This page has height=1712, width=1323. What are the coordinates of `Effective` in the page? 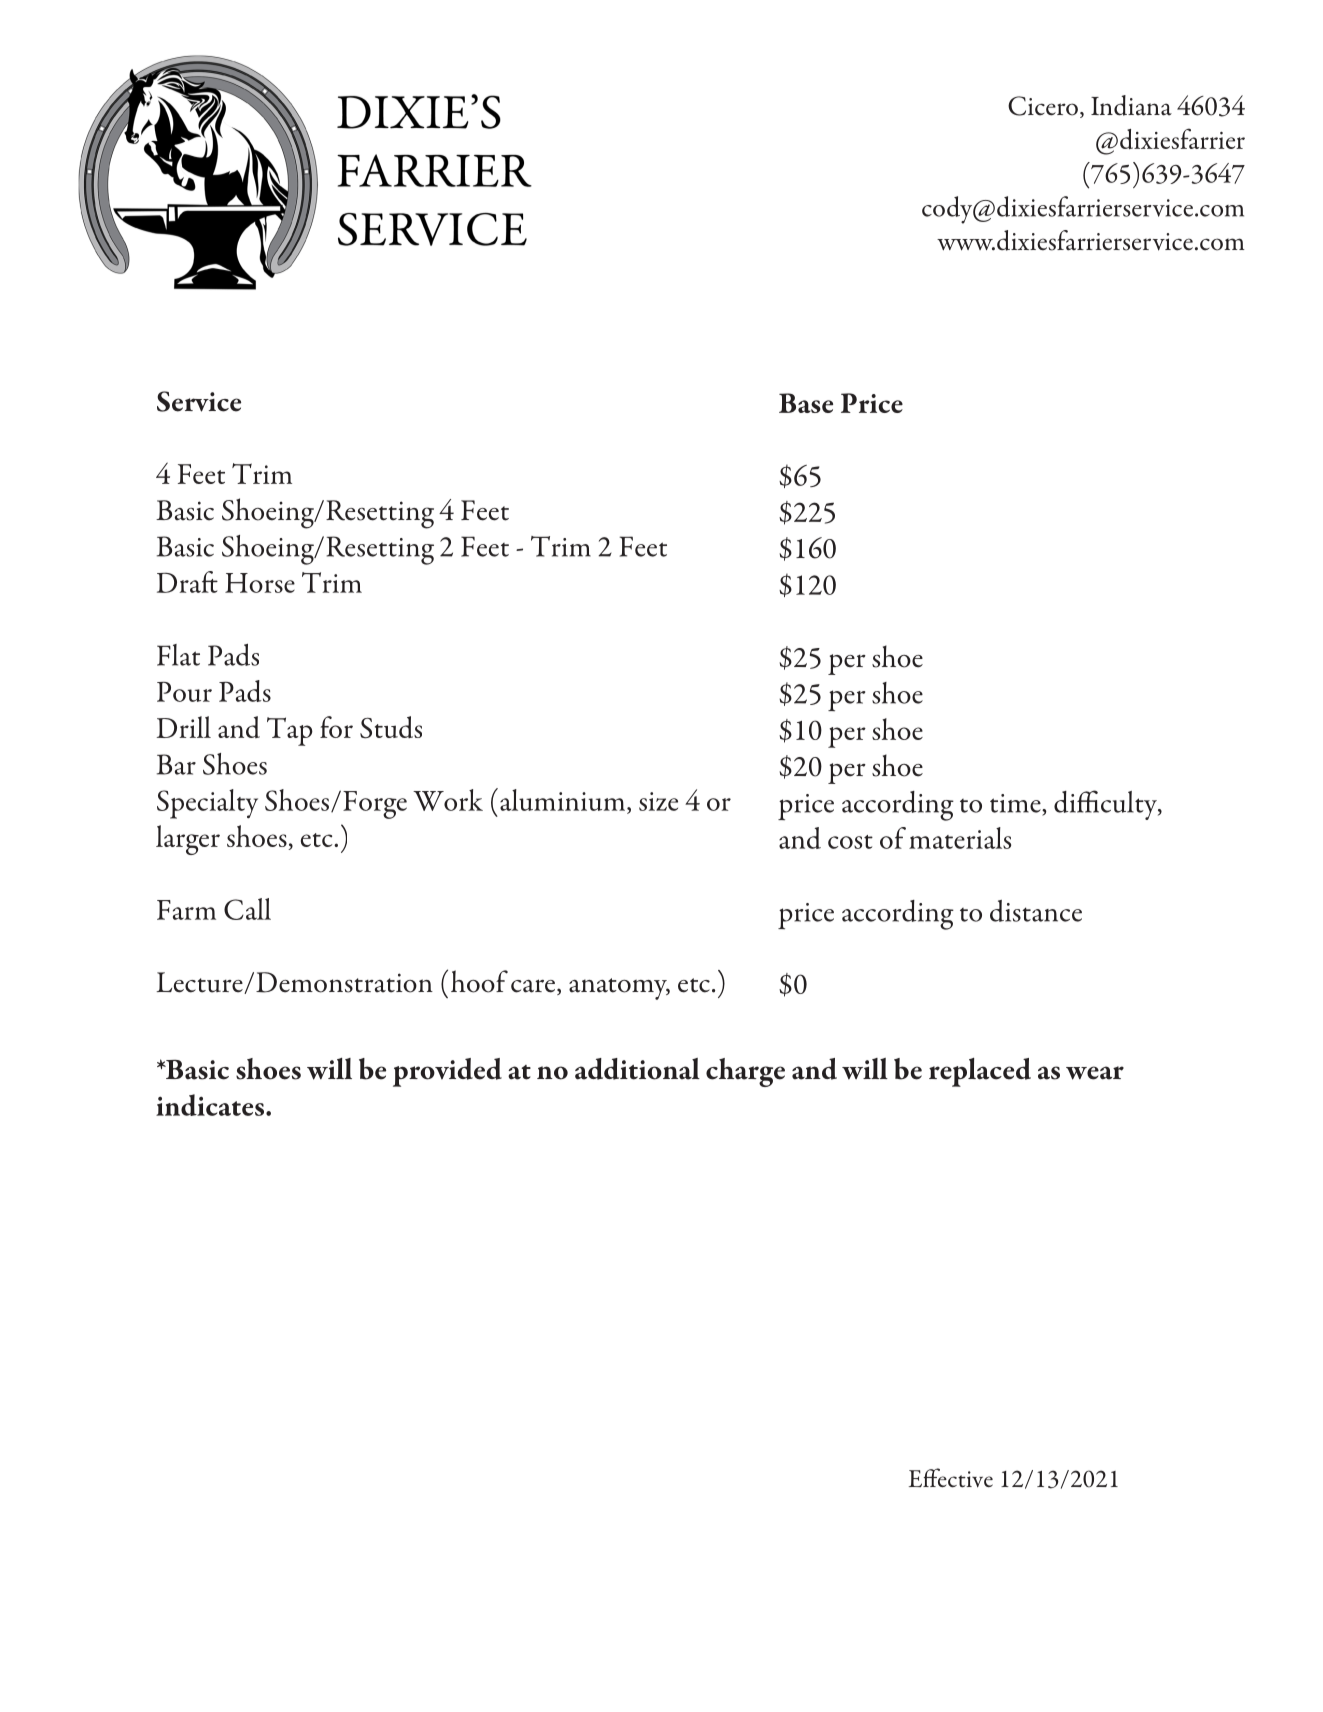 It's located at (951, 1478).
